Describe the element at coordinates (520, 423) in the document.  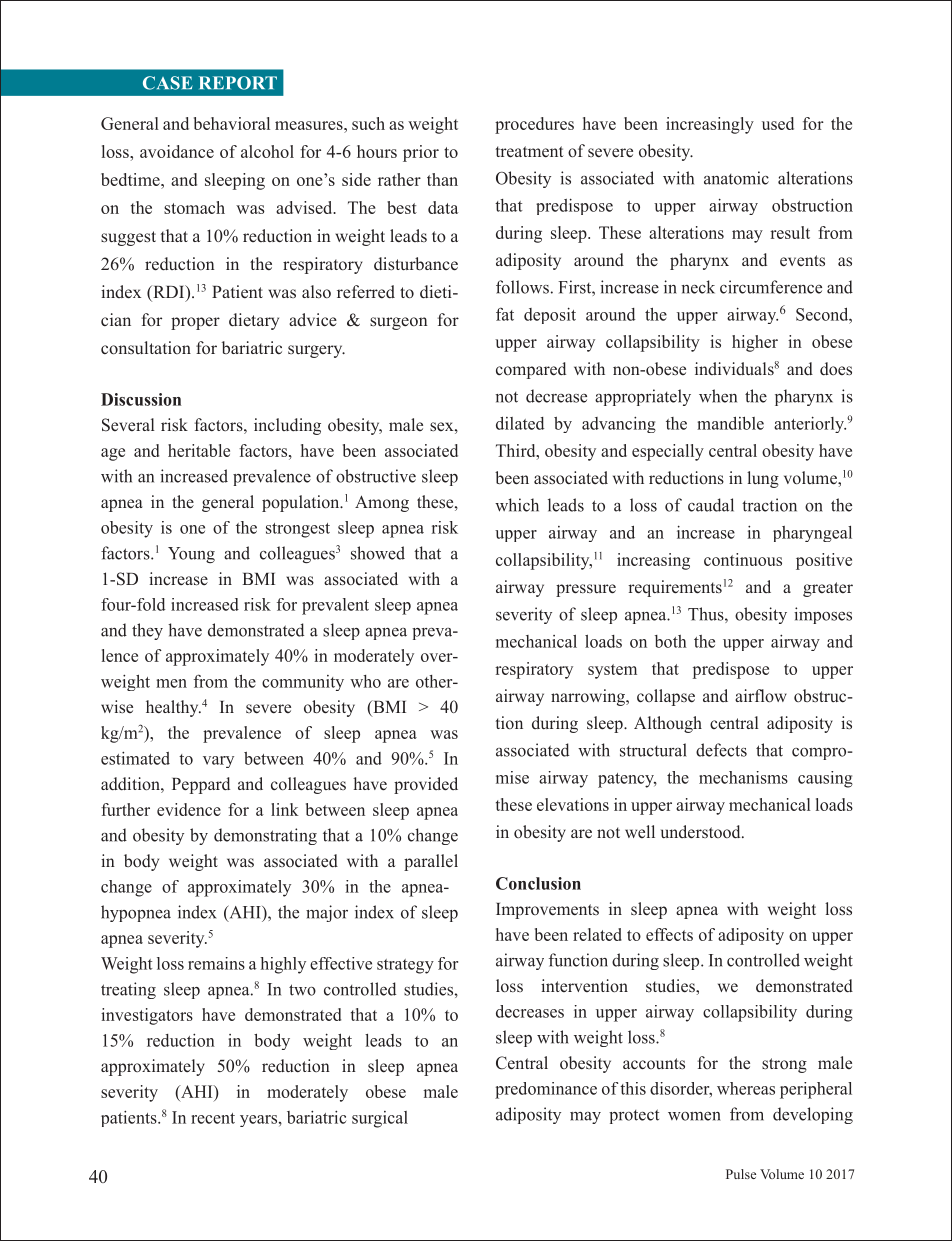
I see `dilated` at that location.
